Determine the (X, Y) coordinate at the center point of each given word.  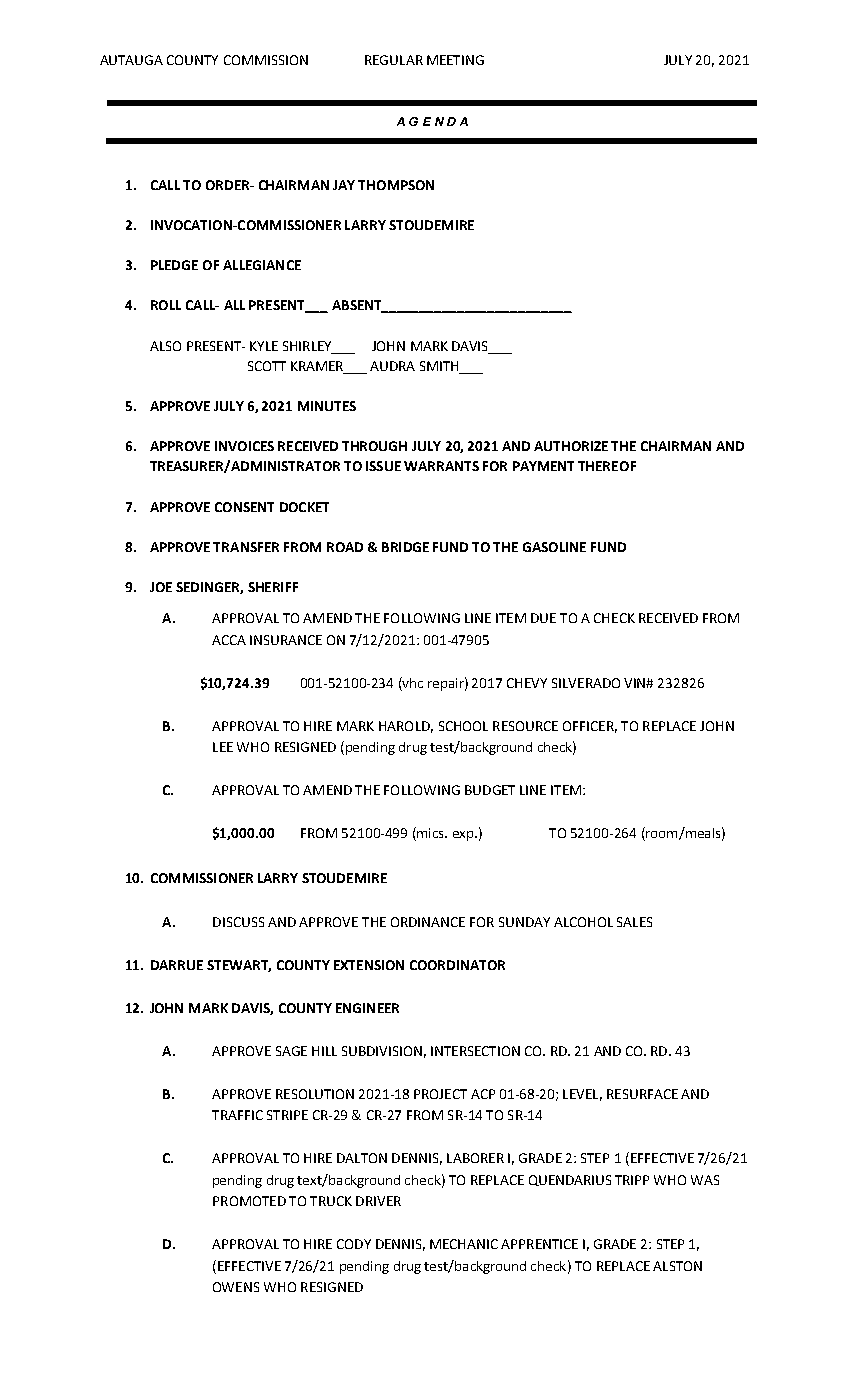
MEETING (455, 60)
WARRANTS (441, 466)
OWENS (236, 1287)
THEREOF (607, 466)
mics (430, 832)
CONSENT (244, 507)
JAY (344, 185)
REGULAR (394, 60)
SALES (634, 922)
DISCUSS (238, 922)
